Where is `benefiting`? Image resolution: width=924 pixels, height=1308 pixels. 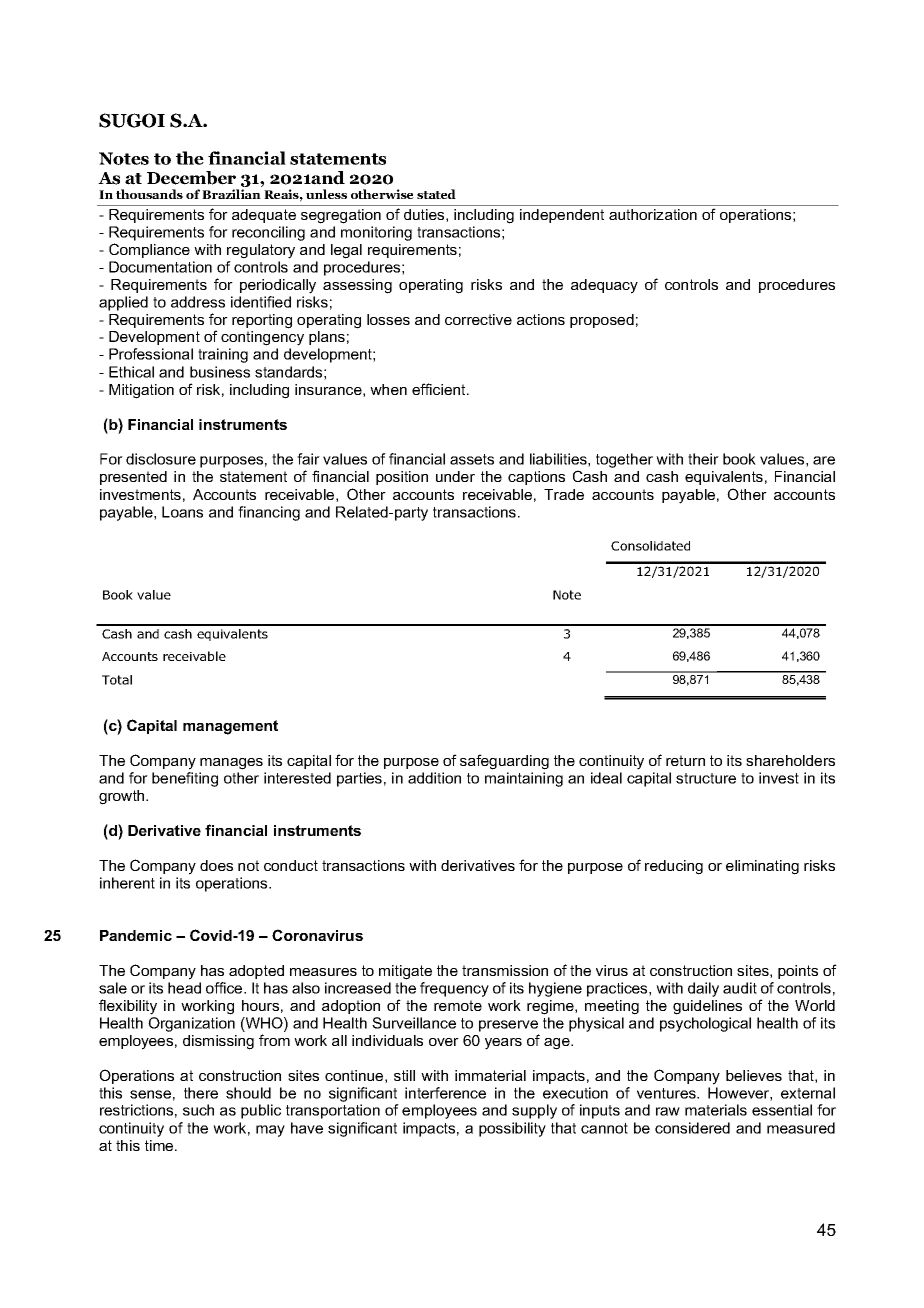 benefiting is located at coordinates (185, 779).
